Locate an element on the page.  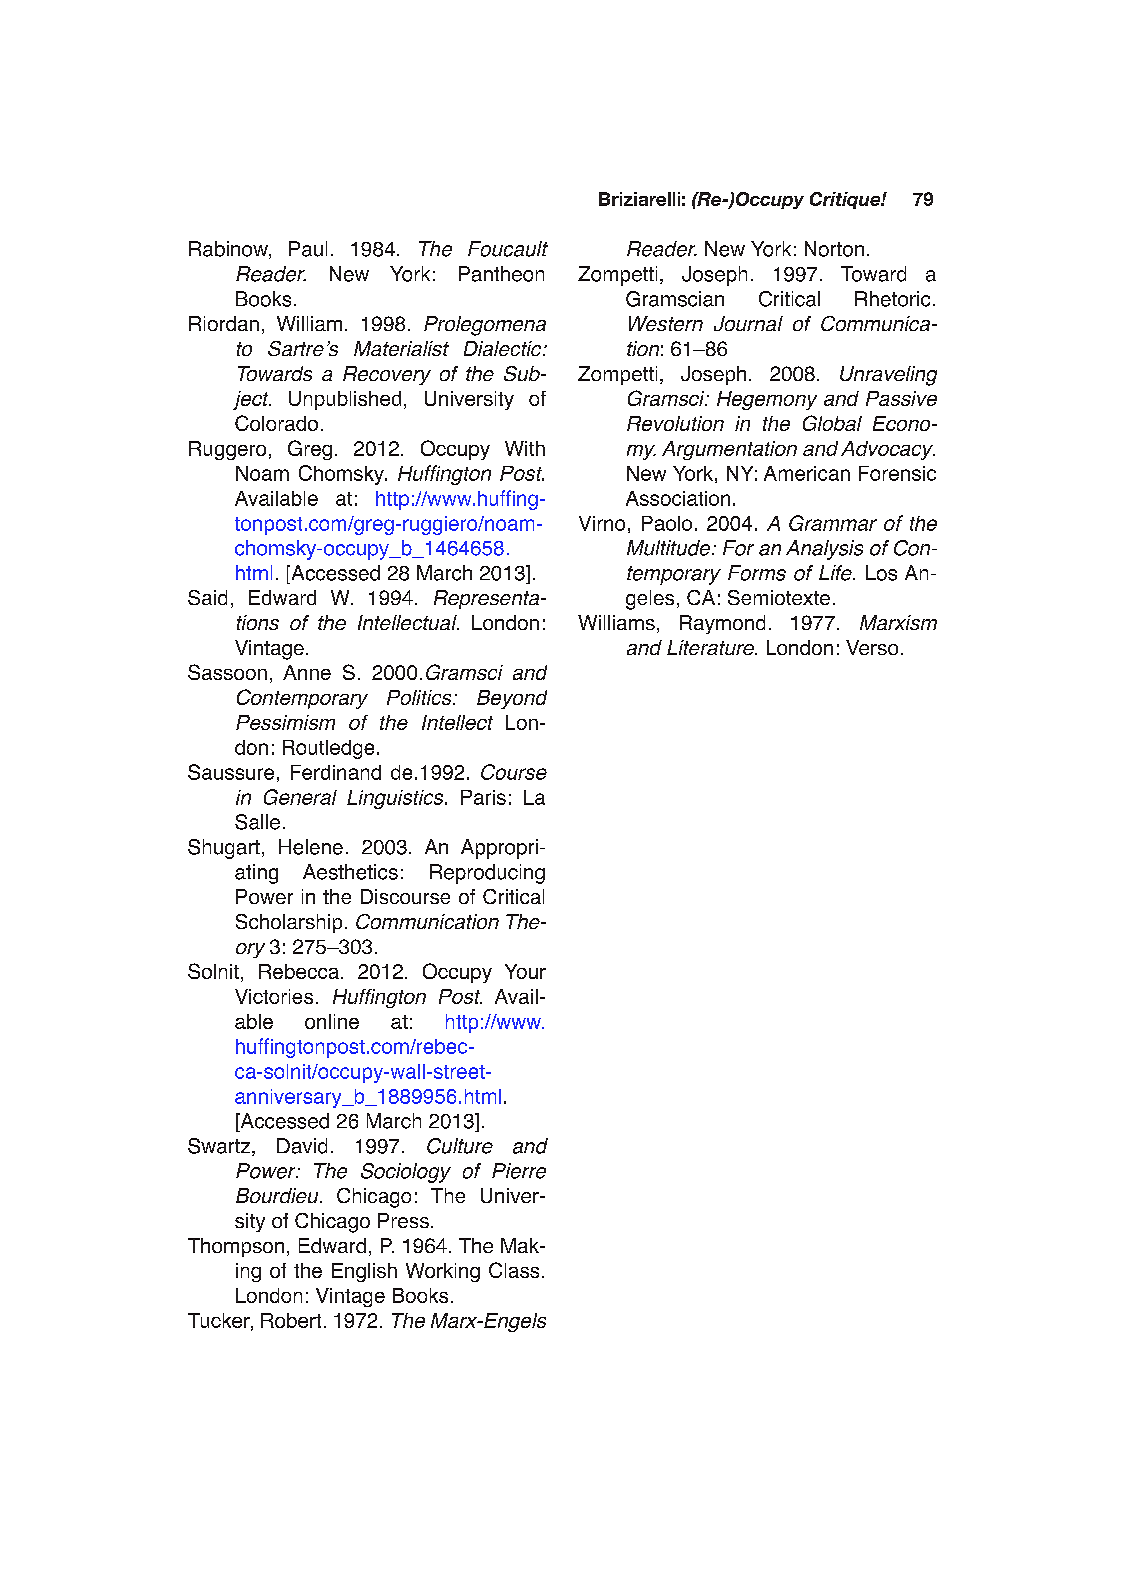
Verso is located at coordinates (872, 647).
